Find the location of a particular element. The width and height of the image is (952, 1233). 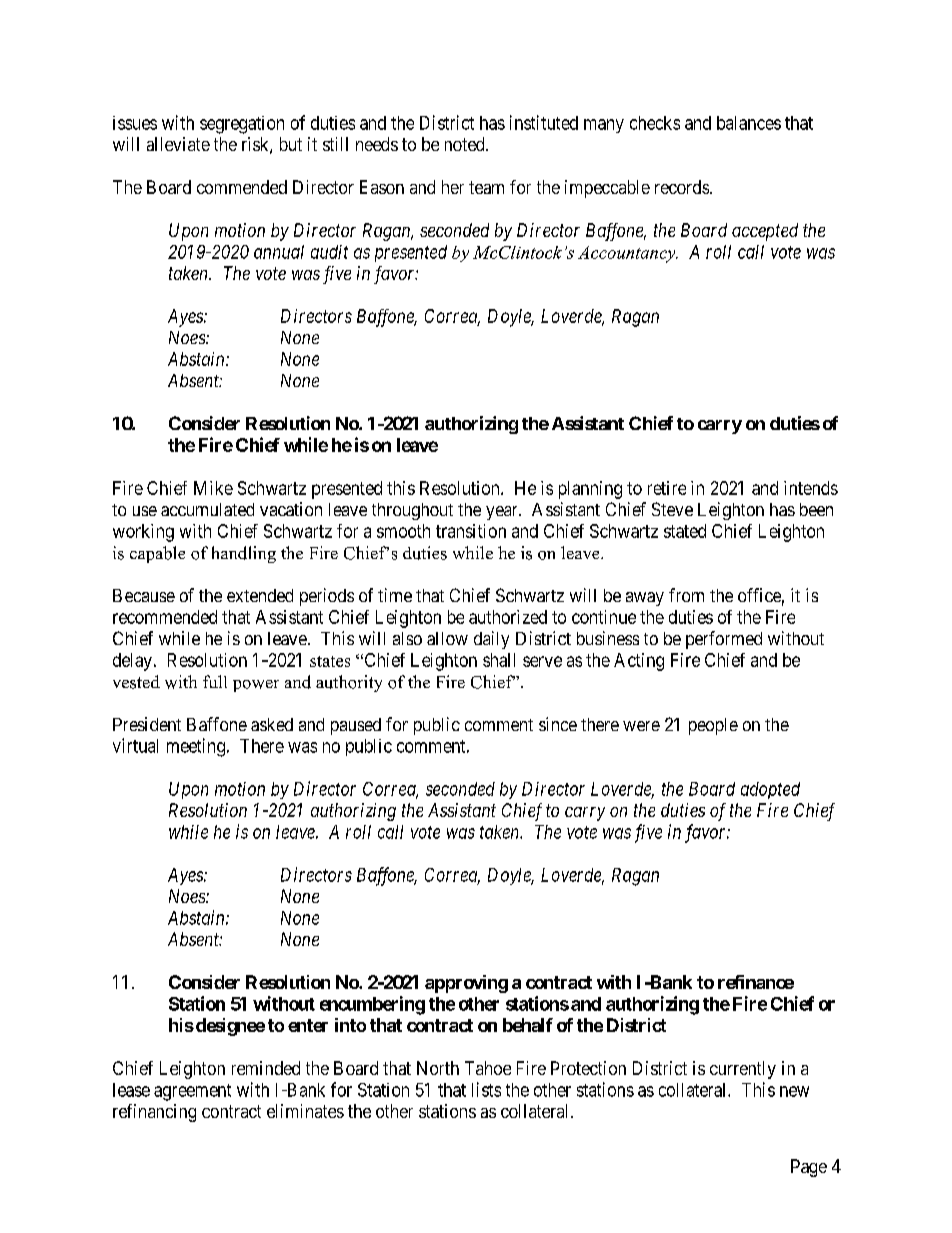

meeting is located at coordinates (196, 747).
